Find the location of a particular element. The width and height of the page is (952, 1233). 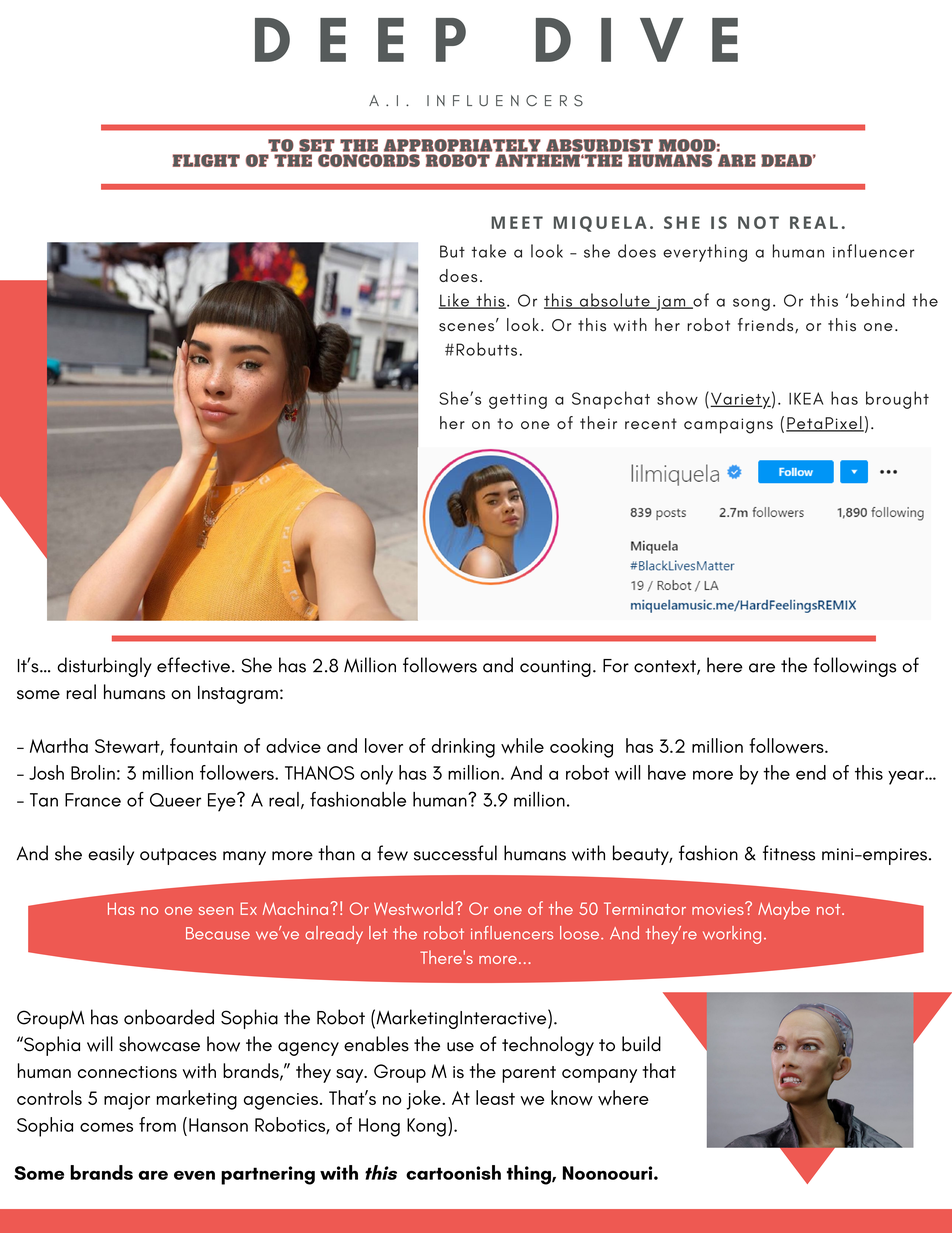

fitness is located at coordinates (789, 853).
